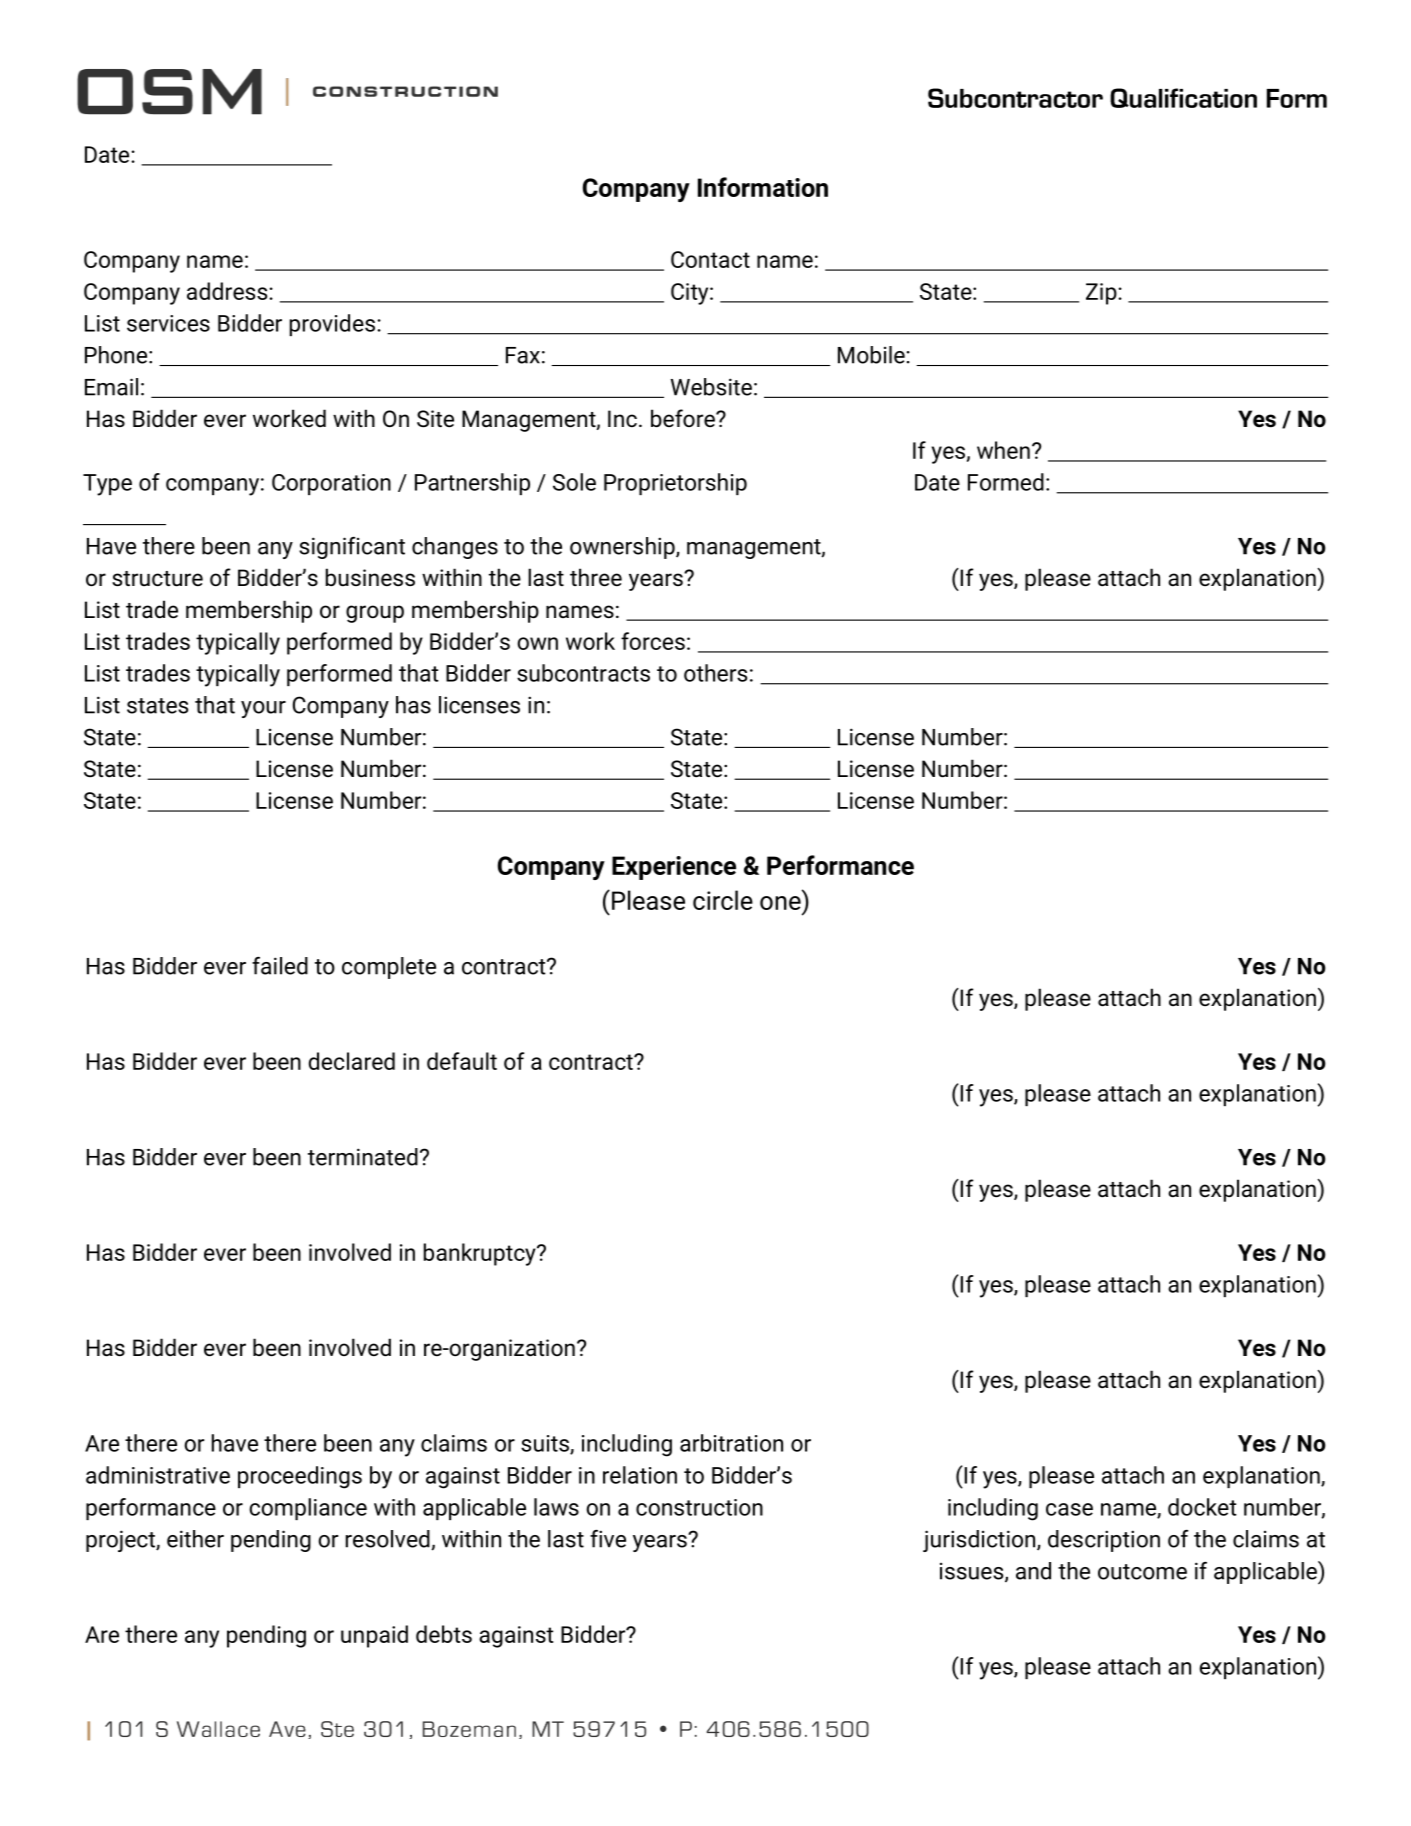 The image size is (1411, 1826). What do you see at coordinates (723, 900) in the image?
I see `circle` at bounding box center [723, 900].
